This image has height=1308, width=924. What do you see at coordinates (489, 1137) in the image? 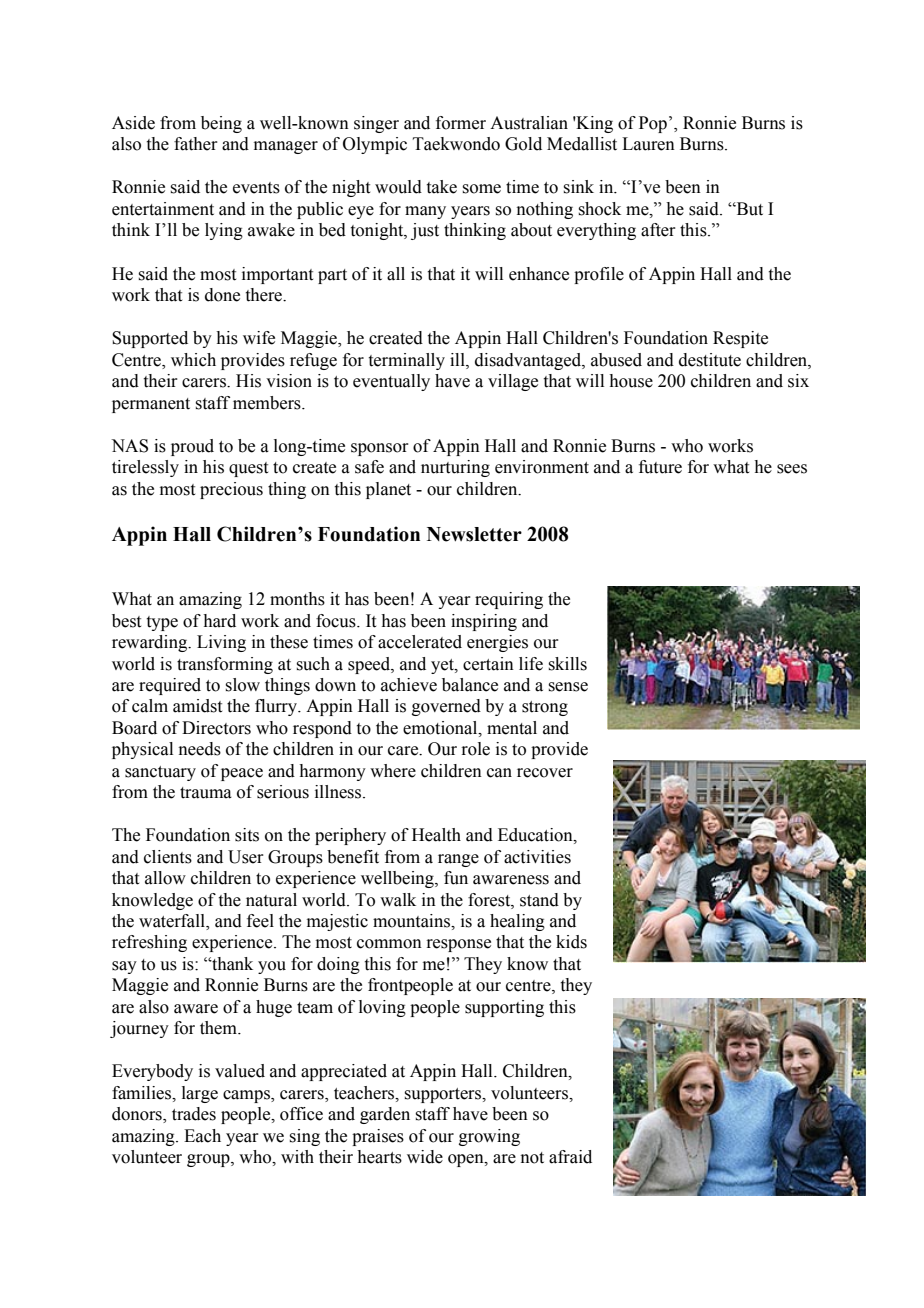
I see `growing` at bounding box center [489, 1137].
